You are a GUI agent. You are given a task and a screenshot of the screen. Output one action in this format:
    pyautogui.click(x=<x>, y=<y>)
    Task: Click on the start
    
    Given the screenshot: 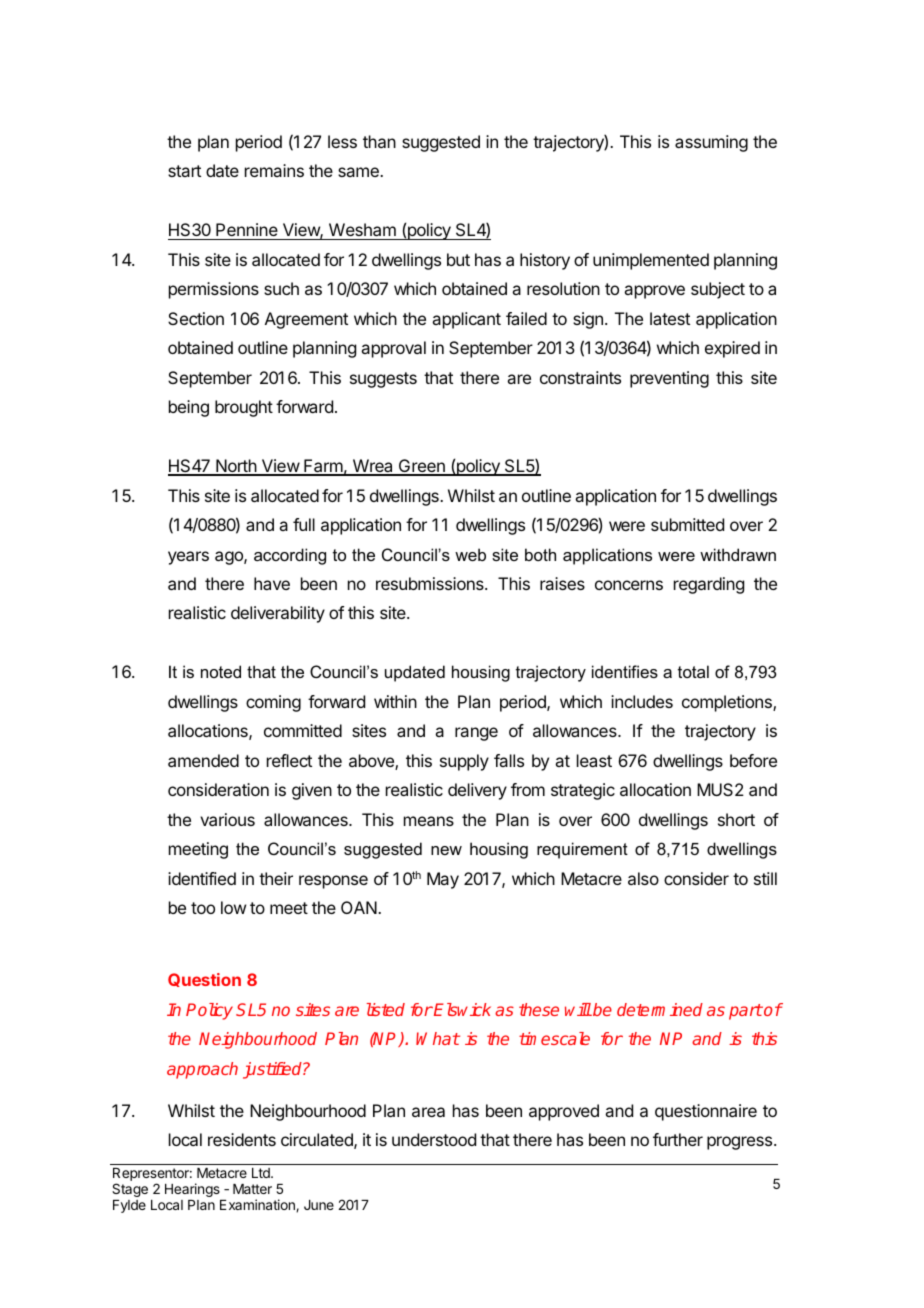 What is the action you would take?
    pyautogui.click(x=184, y=171)
